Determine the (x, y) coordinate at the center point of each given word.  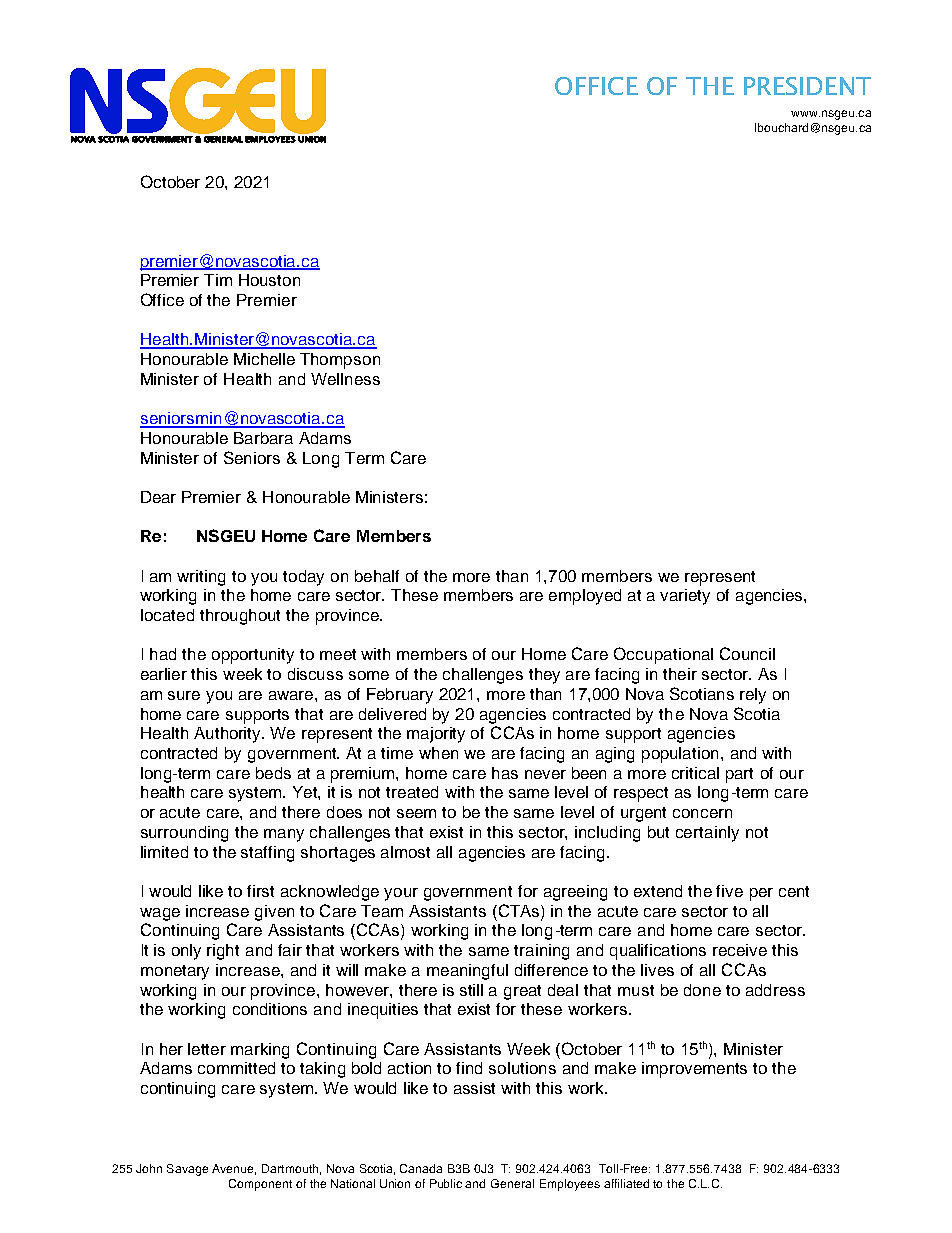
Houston (269, 280)
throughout (240, 617)
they (544, 676)
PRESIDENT (807, 86)
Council (747, 653)
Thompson (340, 361)
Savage (187, 1170)
